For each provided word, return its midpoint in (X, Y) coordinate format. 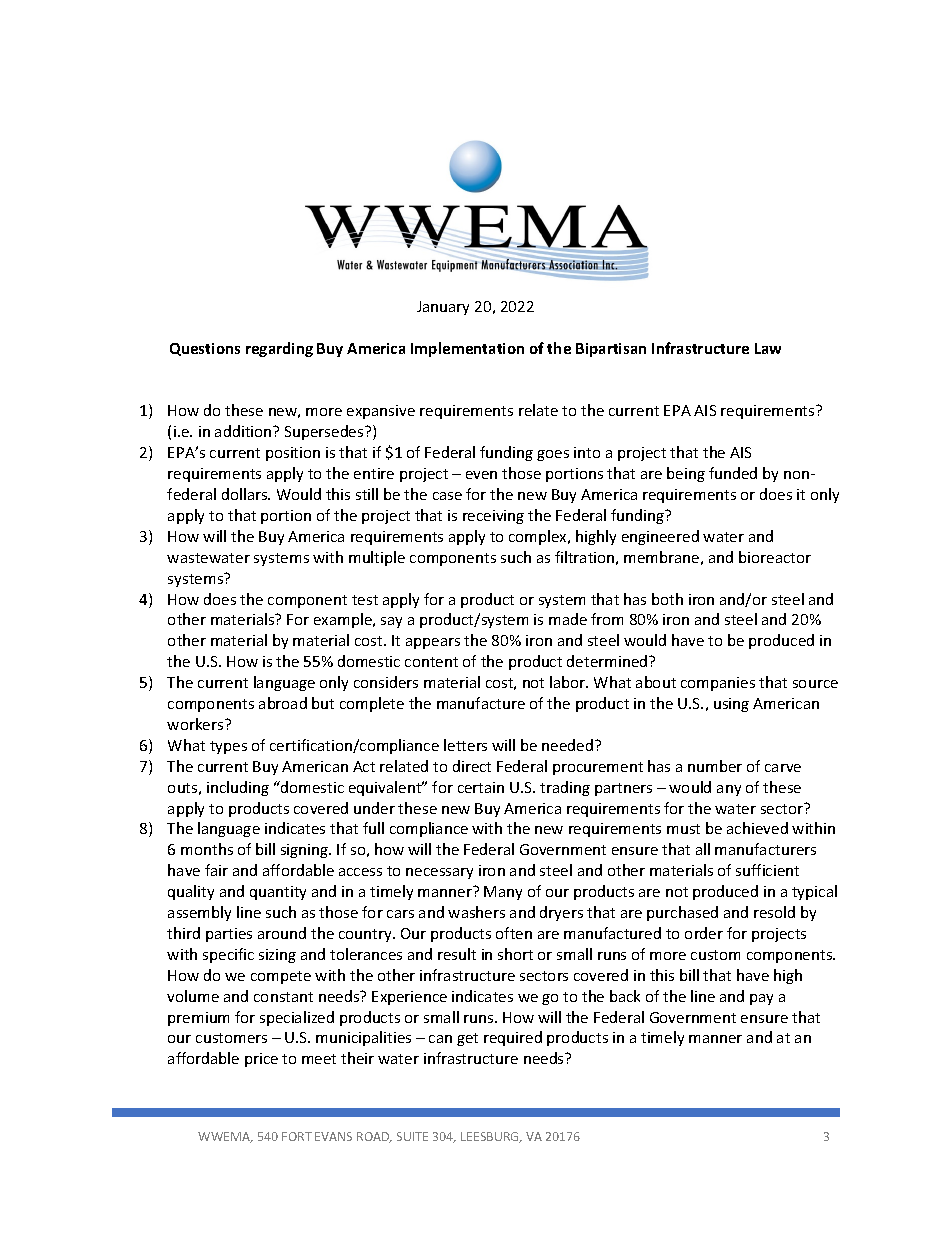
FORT (297, 1136)
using (731, 705)
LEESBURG (491, 1137)
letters (465, 745)
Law (768, 348)
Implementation (467, 349)
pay (761, 999)
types (228, 747)
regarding (279, 349)
